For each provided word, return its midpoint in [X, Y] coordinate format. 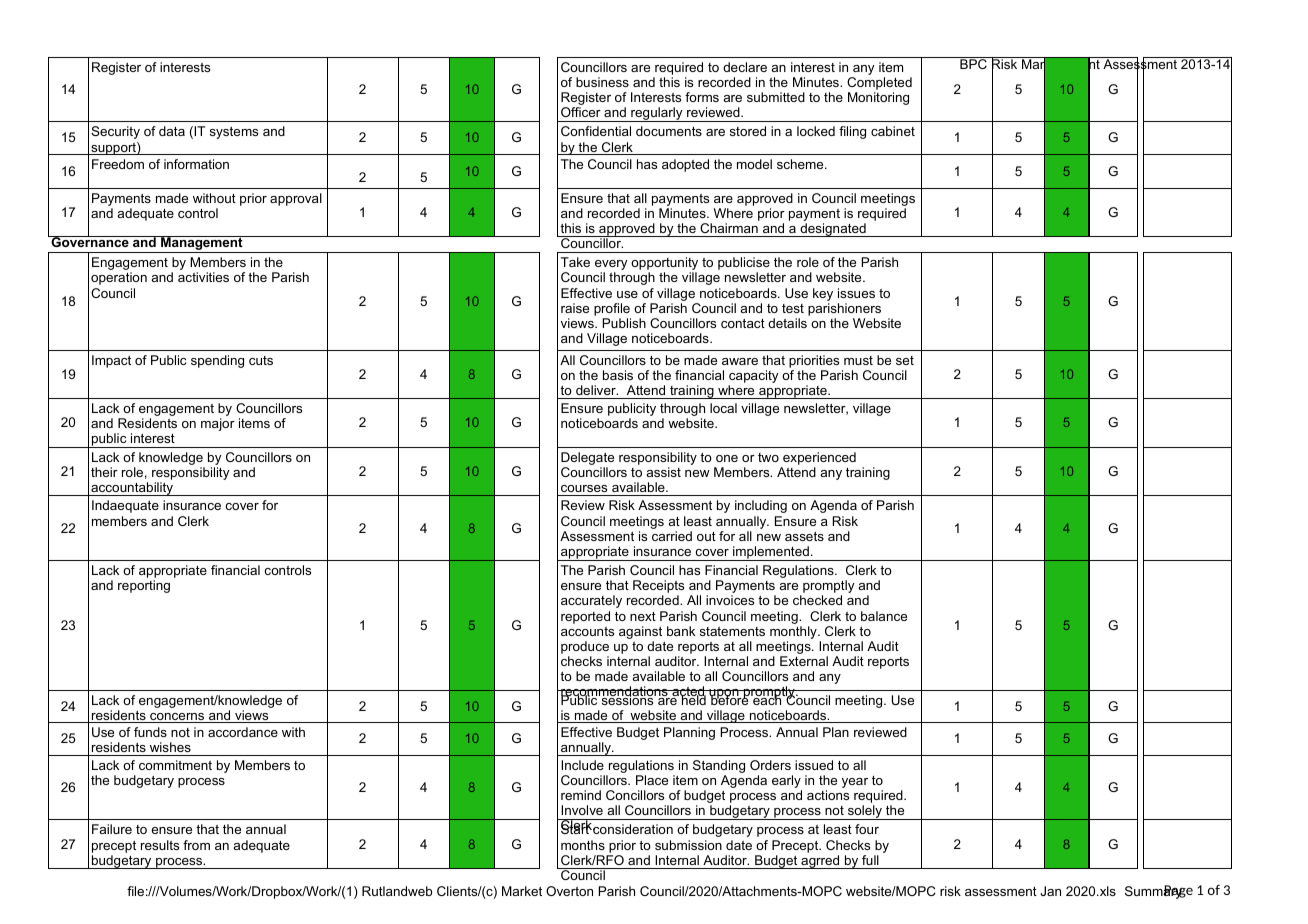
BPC [973, 63]
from [196, 845]
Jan [1050, 891]
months [583, 845]
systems [234, 133]
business [602, 82]
